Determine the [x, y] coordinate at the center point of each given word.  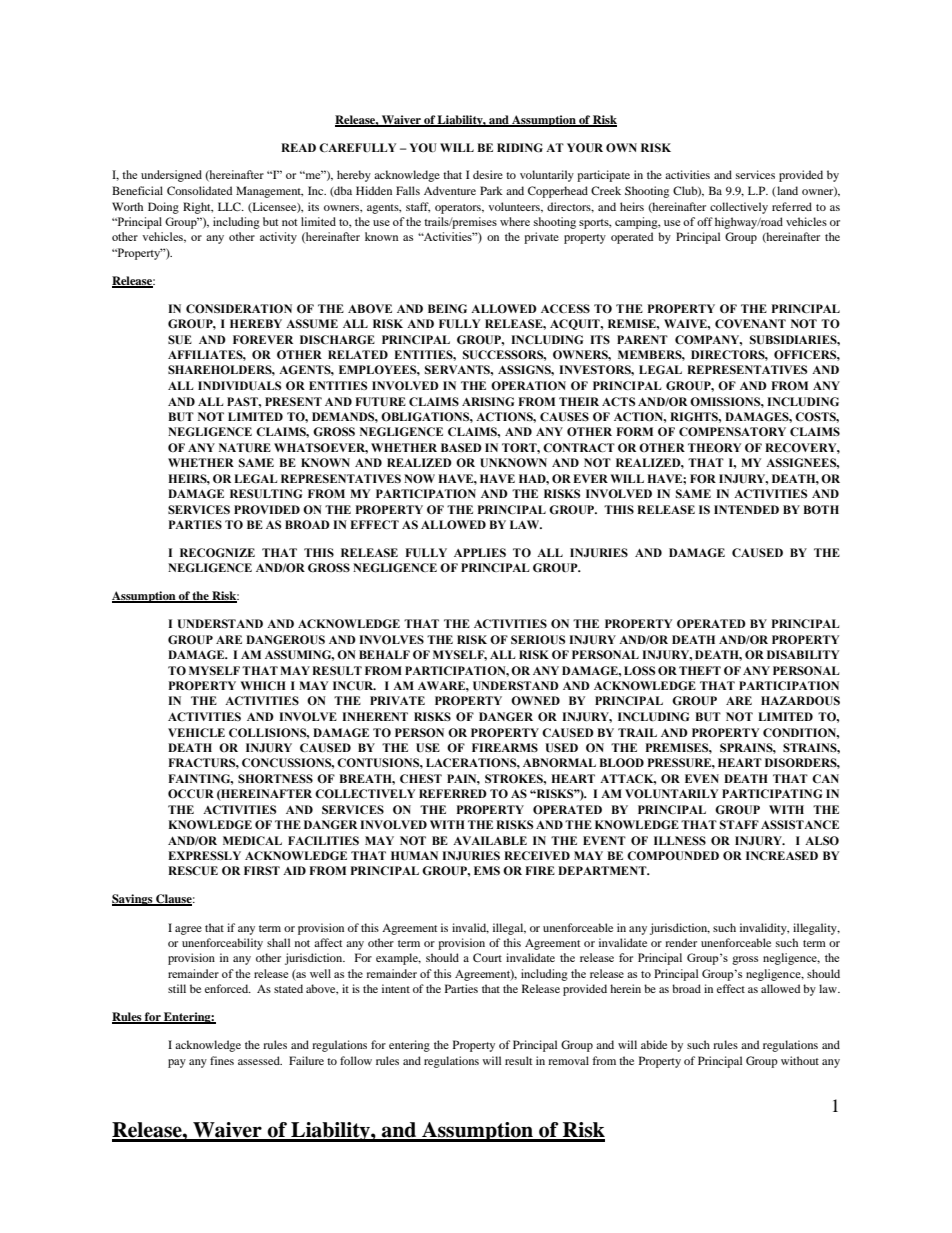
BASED [461, 447]
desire [488, 174]
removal [568, 1060]
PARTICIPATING [772, 793]
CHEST [421, 778]
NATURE [245, 447]
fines [222, 1060]
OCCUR [191, 793]
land [786, 191]
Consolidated [199, 190]
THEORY [714, 447]
